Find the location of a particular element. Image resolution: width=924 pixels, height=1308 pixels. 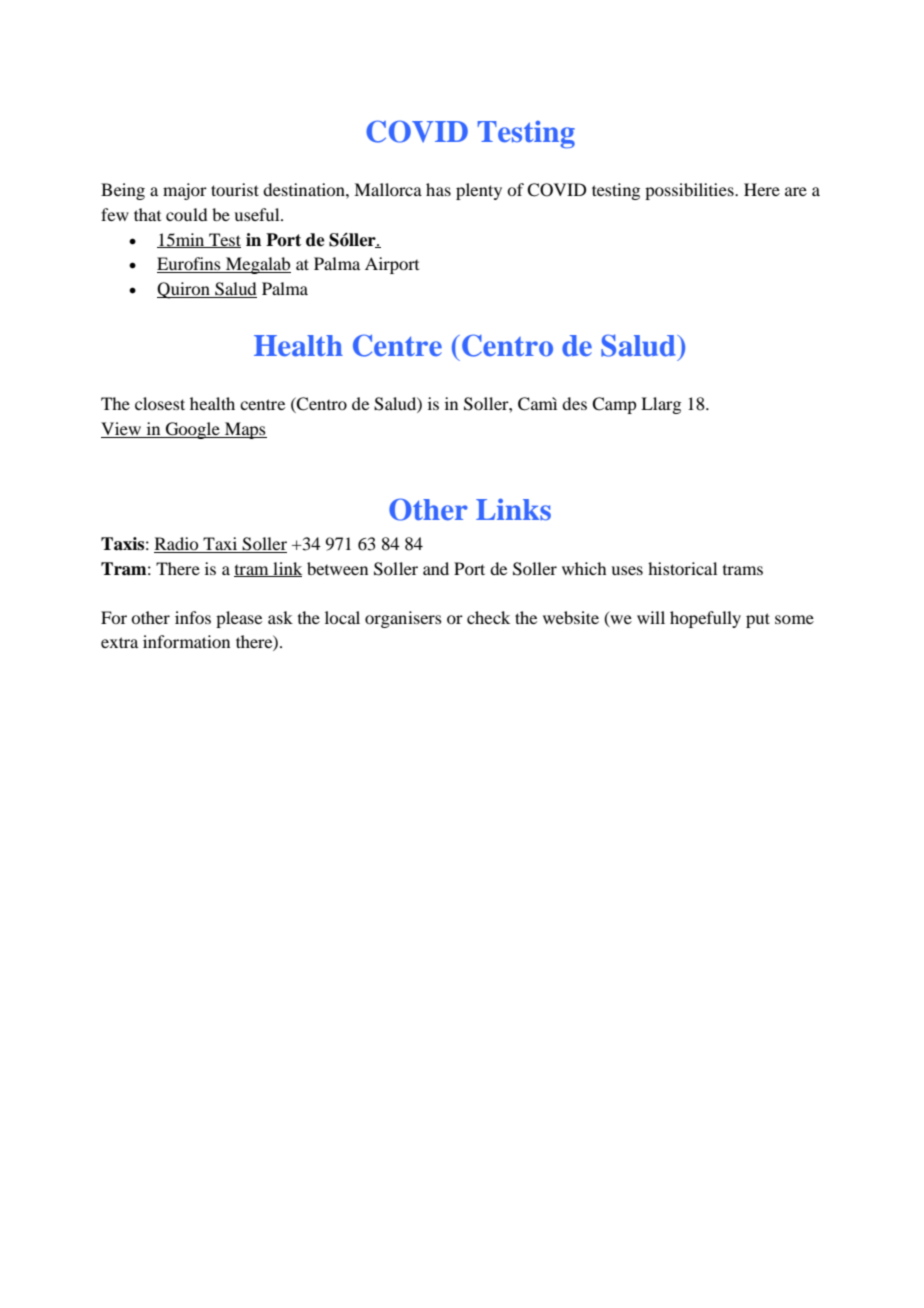

check is located at coordinates (488, 617).
